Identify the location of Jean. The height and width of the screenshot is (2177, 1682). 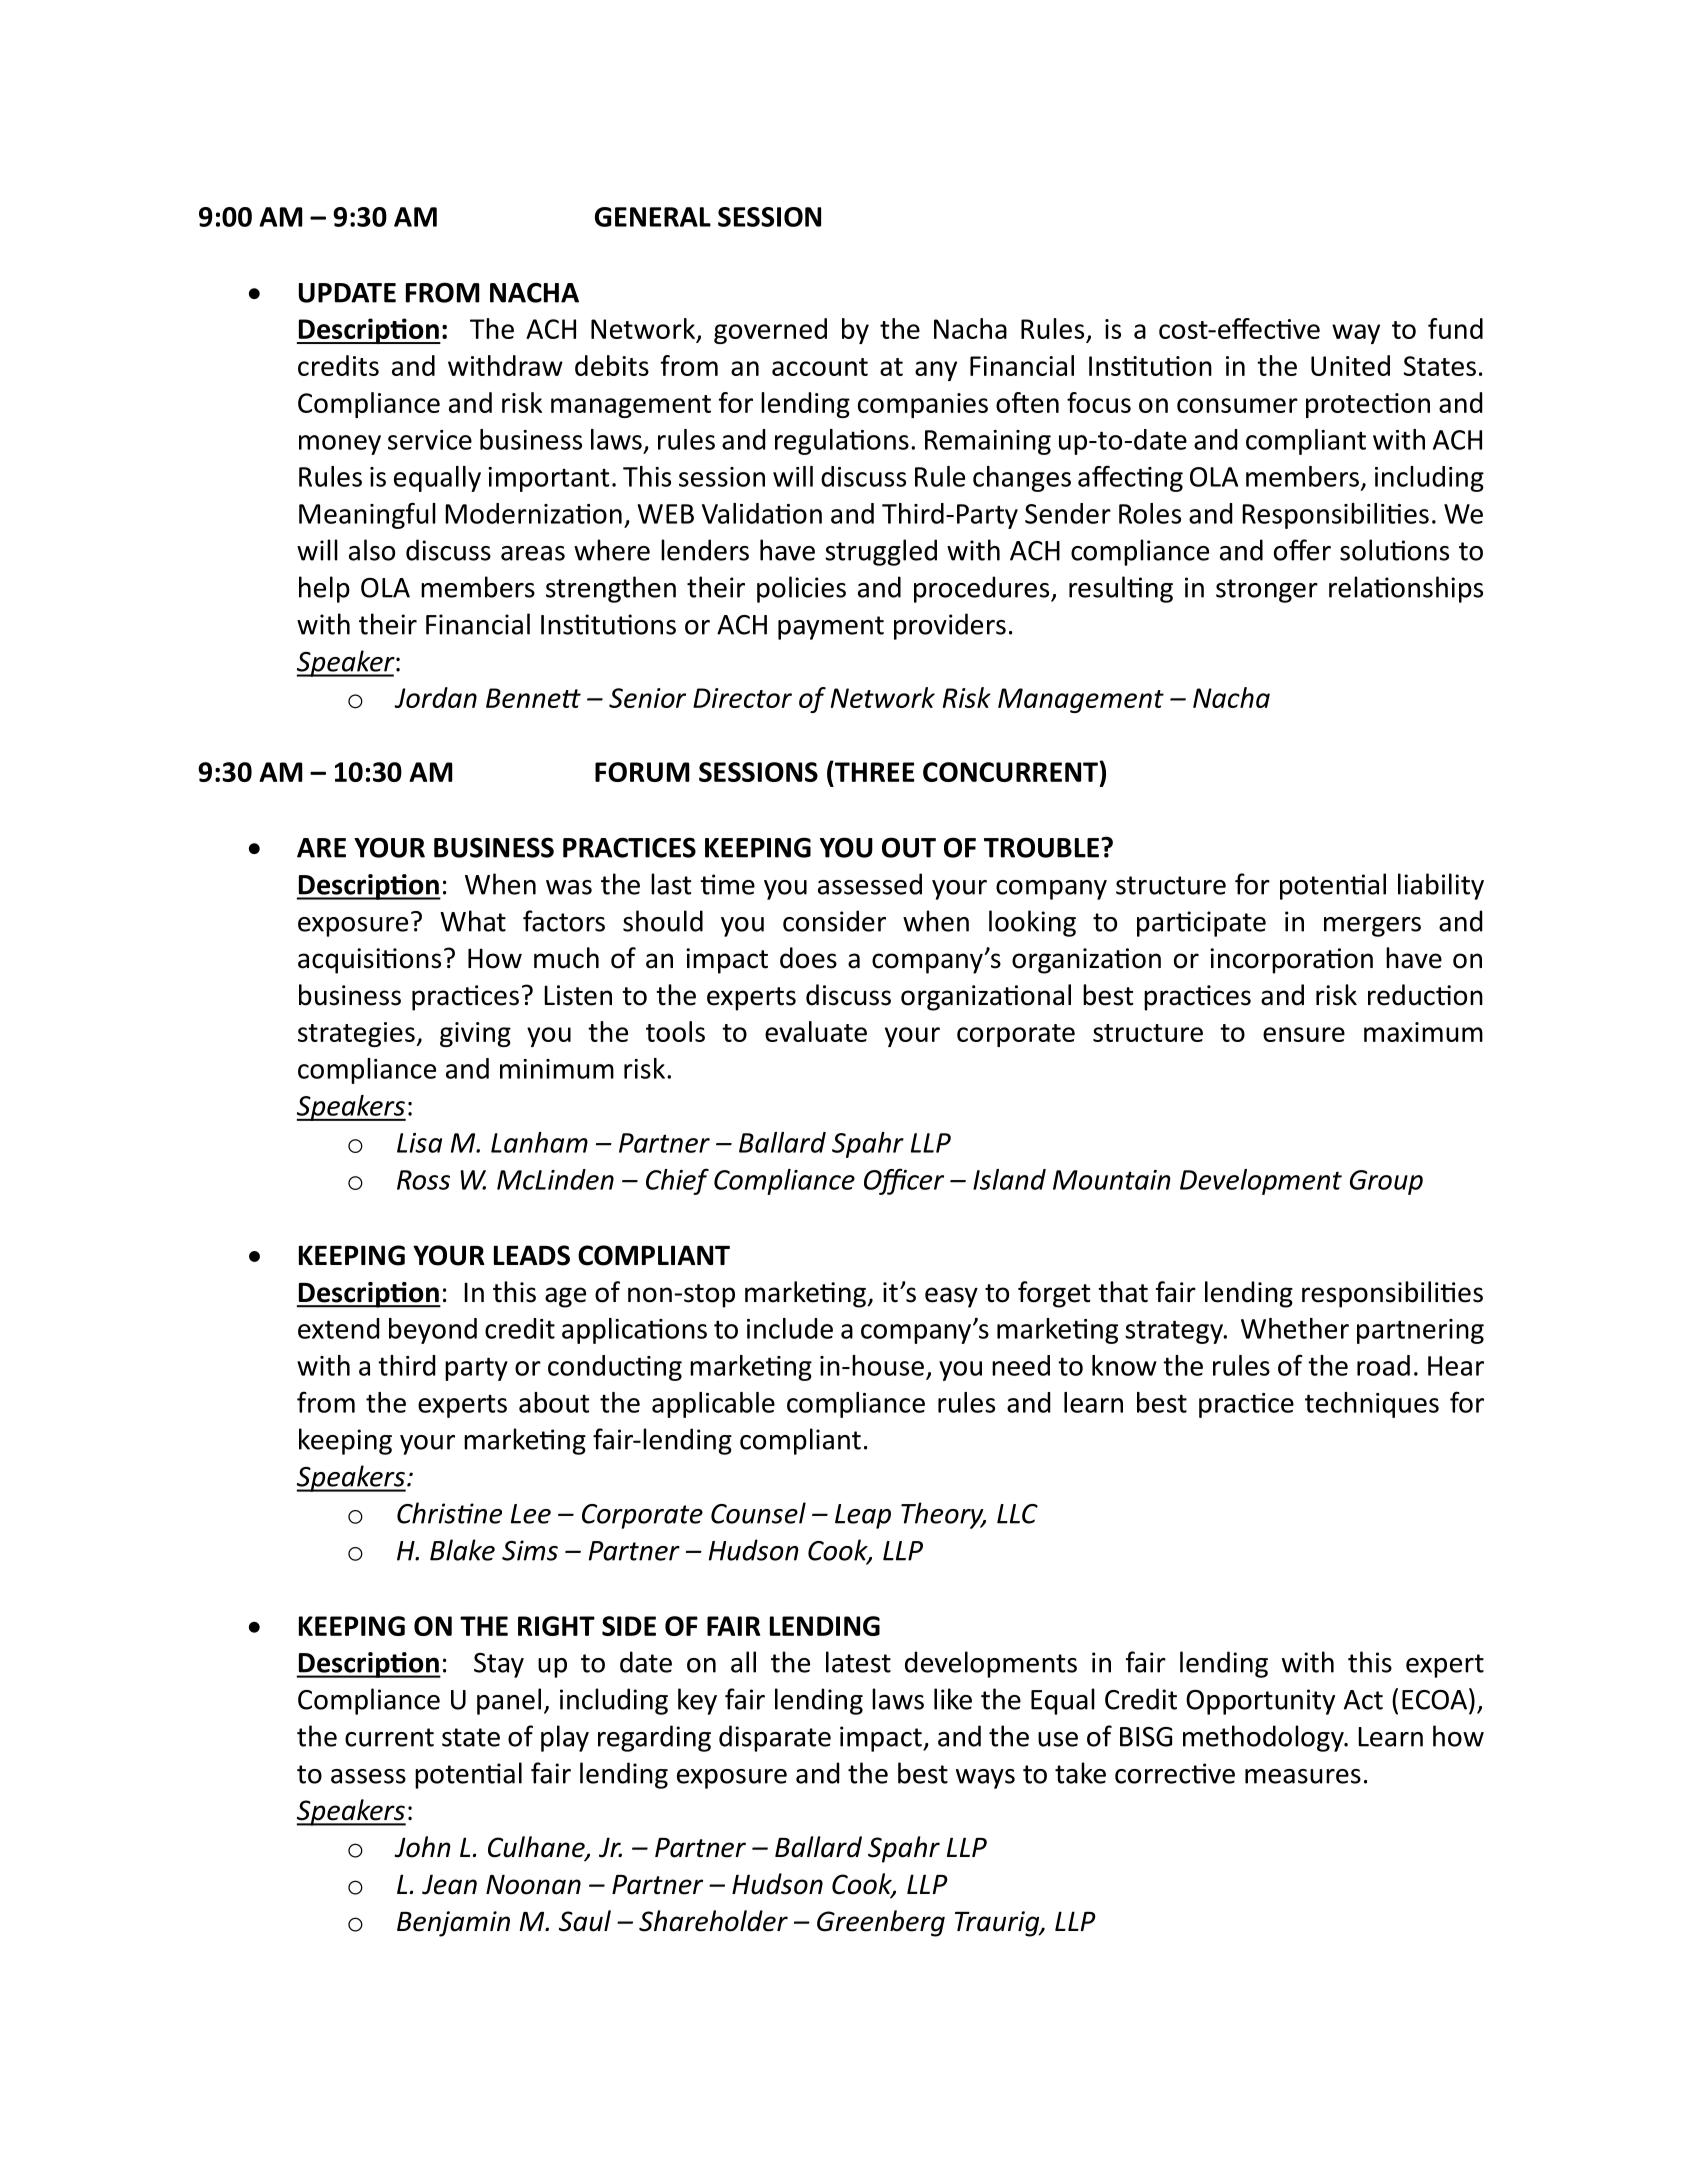
(449, 1884).
